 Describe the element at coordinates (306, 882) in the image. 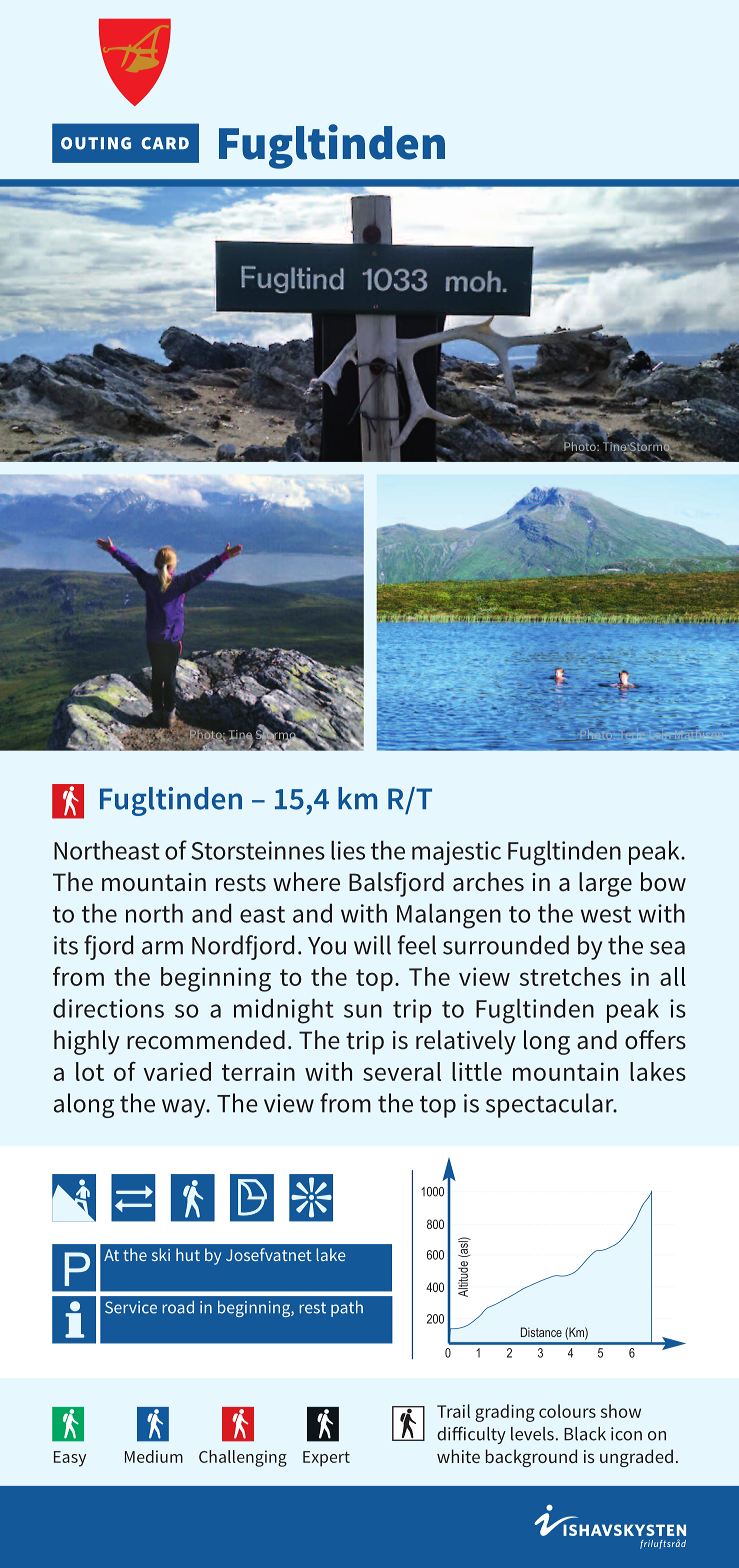

I see `where` at that location.
